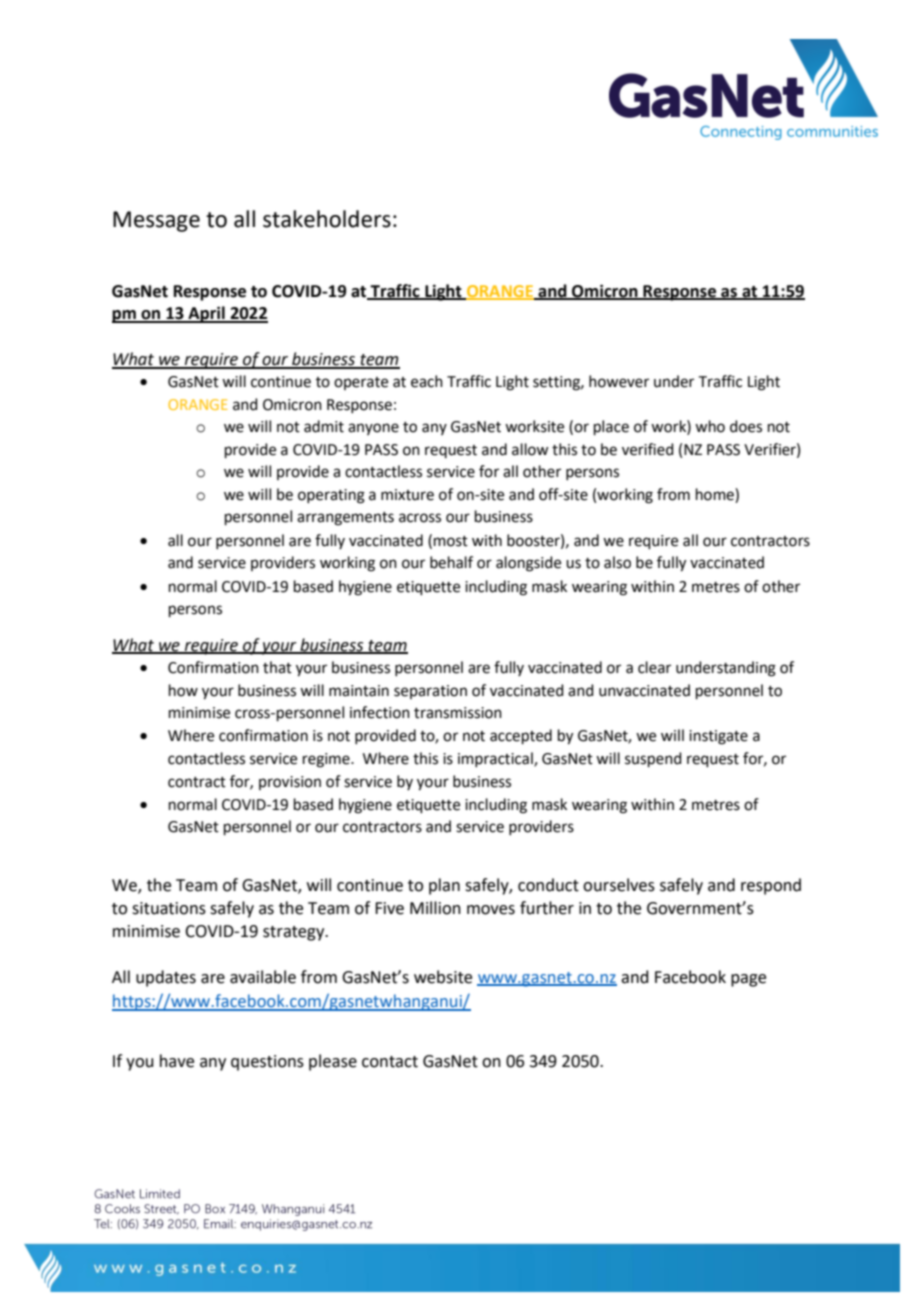  Describe the element at coordinates (653, 759) in the screenshot. I see `suspend` at that location.
